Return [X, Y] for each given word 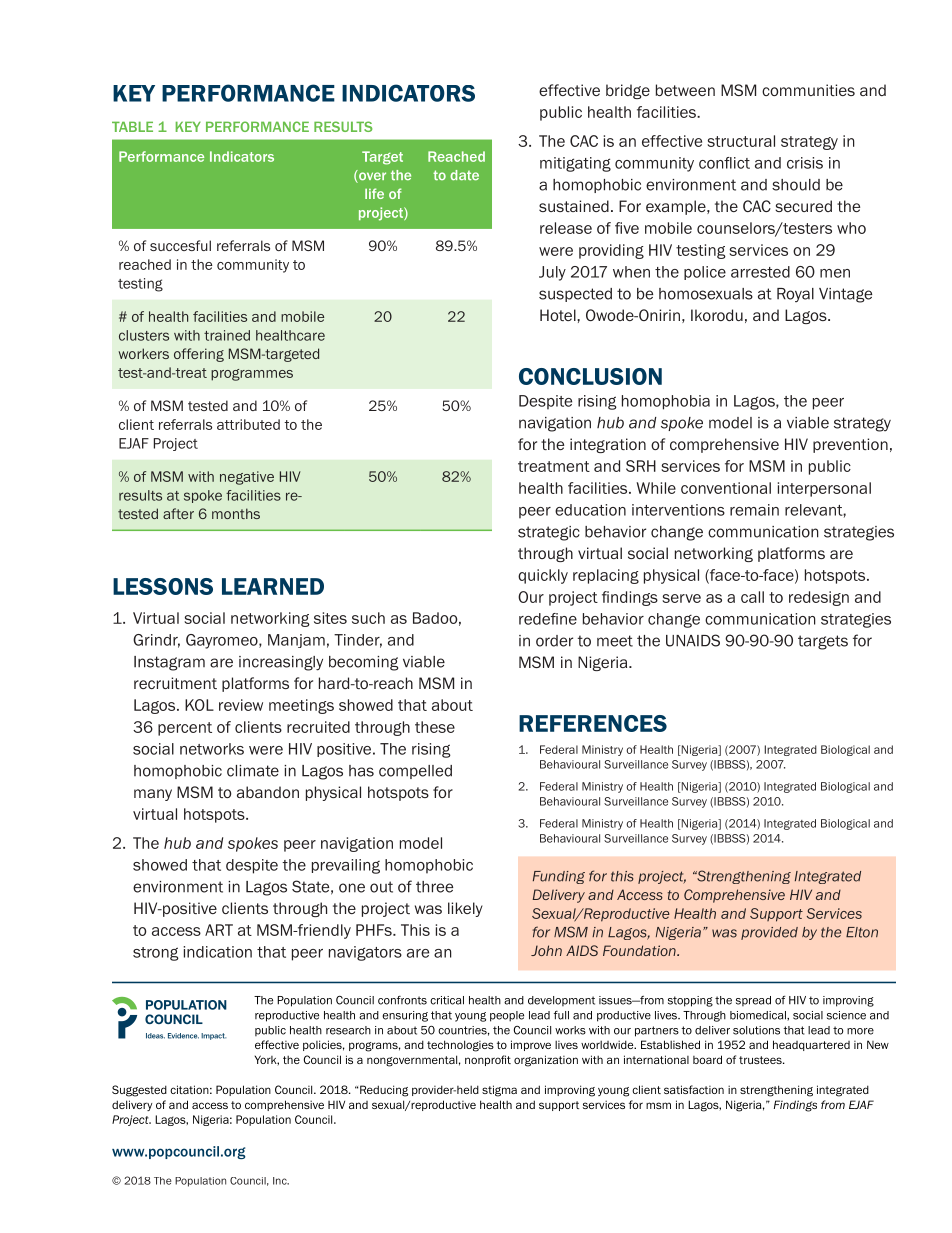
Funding [559, 877]
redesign [819, 598]
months [236, 513]
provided [769, 933]
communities [808, 90]
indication [217, 952]
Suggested [139, 1091]
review [241, 705]
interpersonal [824, 489]
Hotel [559, 315]
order [554, 641]
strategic [549, 533]
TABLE [132, 126]
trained [227, 335]
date [464, 175]
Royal [795, 295]
